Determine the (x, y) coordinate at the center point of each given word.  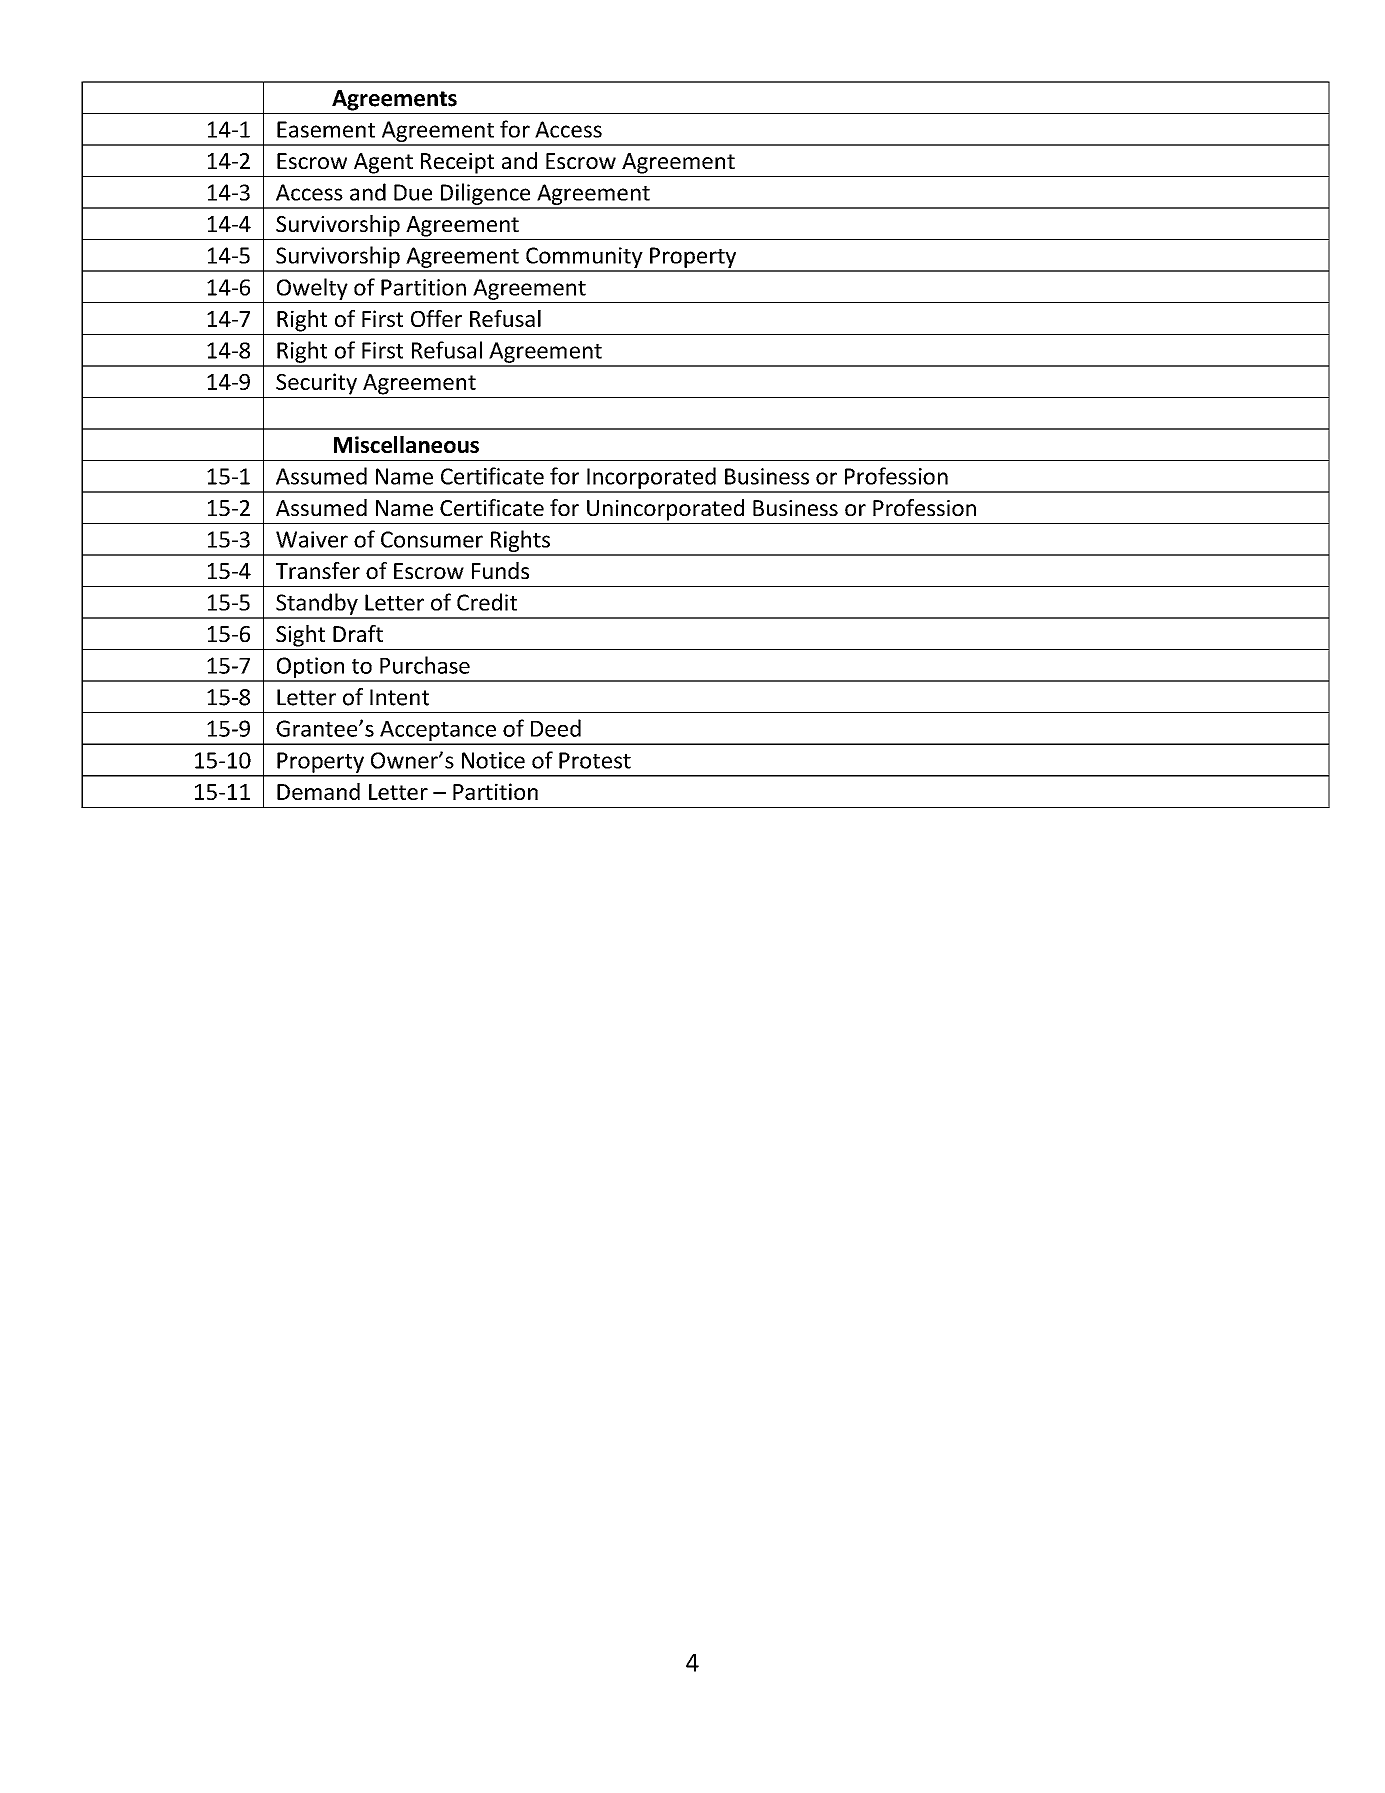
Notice (493, 760)
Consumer (432, 539)
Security (316, 384)
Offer (436, 318)
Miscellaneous (406, 444)
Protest (595, 760)
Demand (318, 791)
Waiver (312, 539)
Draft (358, 633)
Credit (487, 602)
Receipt (457, 163)
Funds (500, 570)
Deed (556, 728)
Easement (326, 129)
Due (413, 192)
